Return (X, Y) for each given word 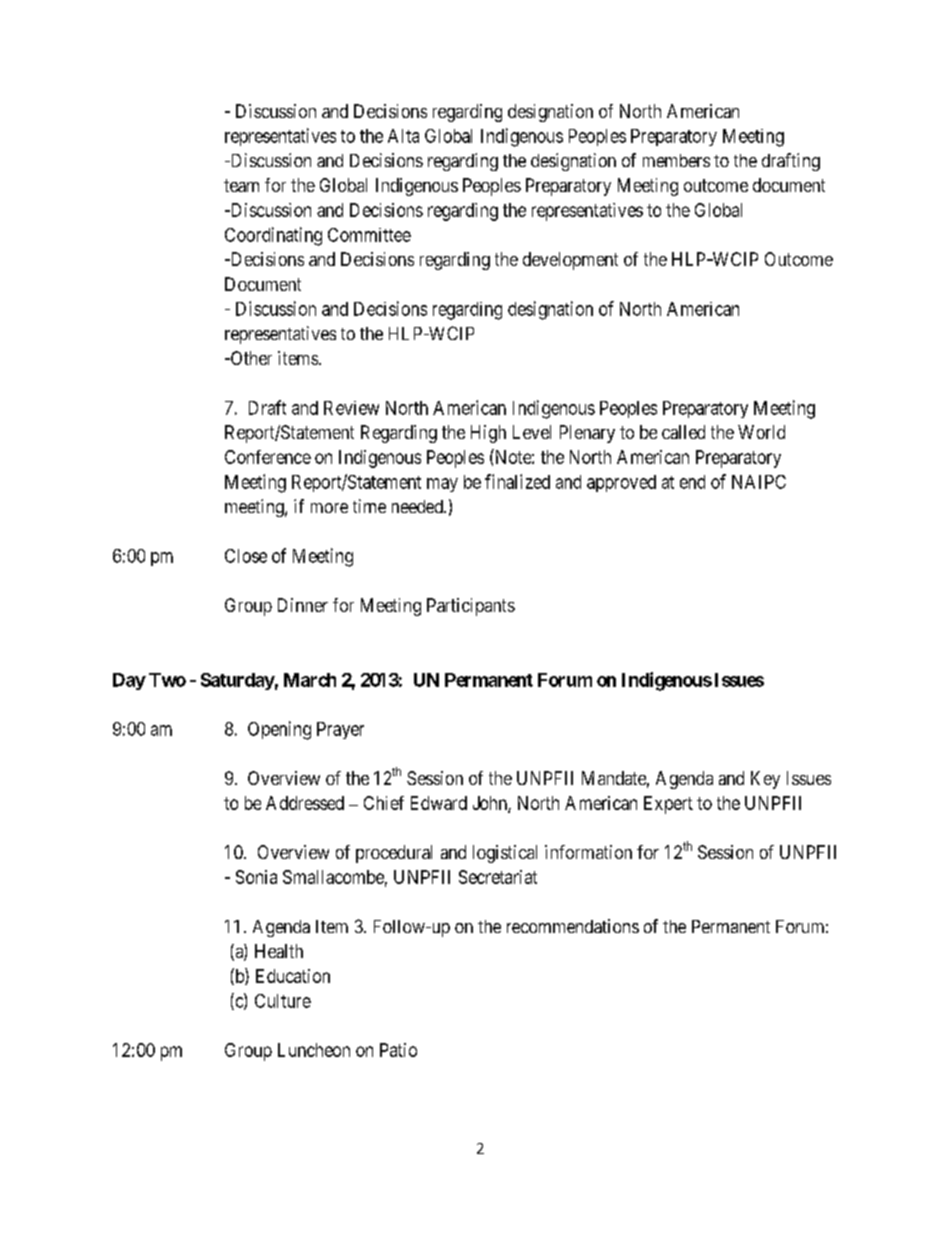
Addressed (305, 803)
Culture (283, 1001)
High (488, 434)
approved (621, 483)
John (491, 804)
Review (351, 408)
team (241, 185)
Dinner (303, 605)
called (683, 432)
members (676, 160)
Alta (403, 136)
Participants (471, 607)
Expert (668, 805)
